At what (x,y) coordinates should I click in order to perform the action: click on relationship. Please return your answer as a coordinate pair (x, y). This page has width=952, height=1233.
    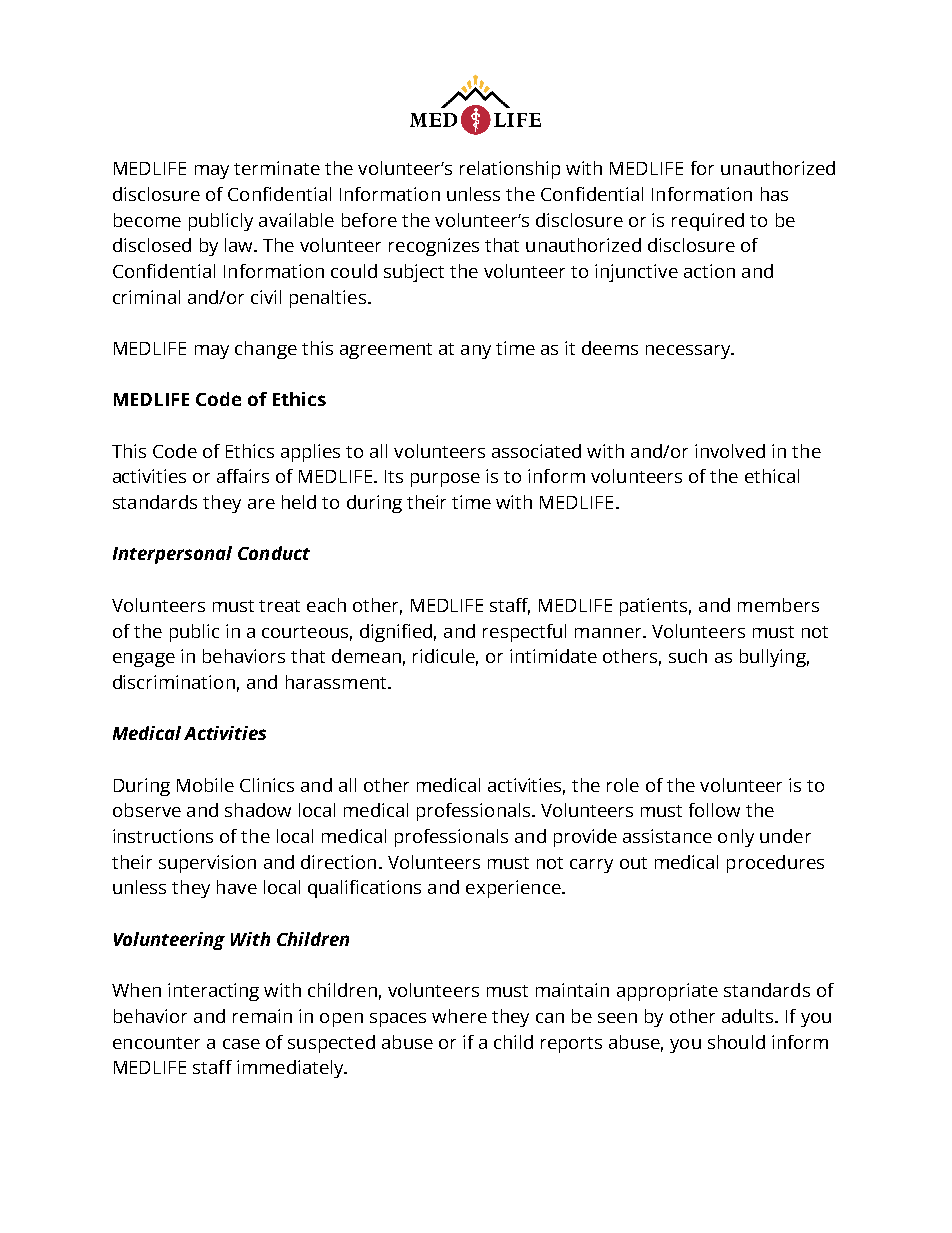
    Looking at the image, I should click on (510, 170).
